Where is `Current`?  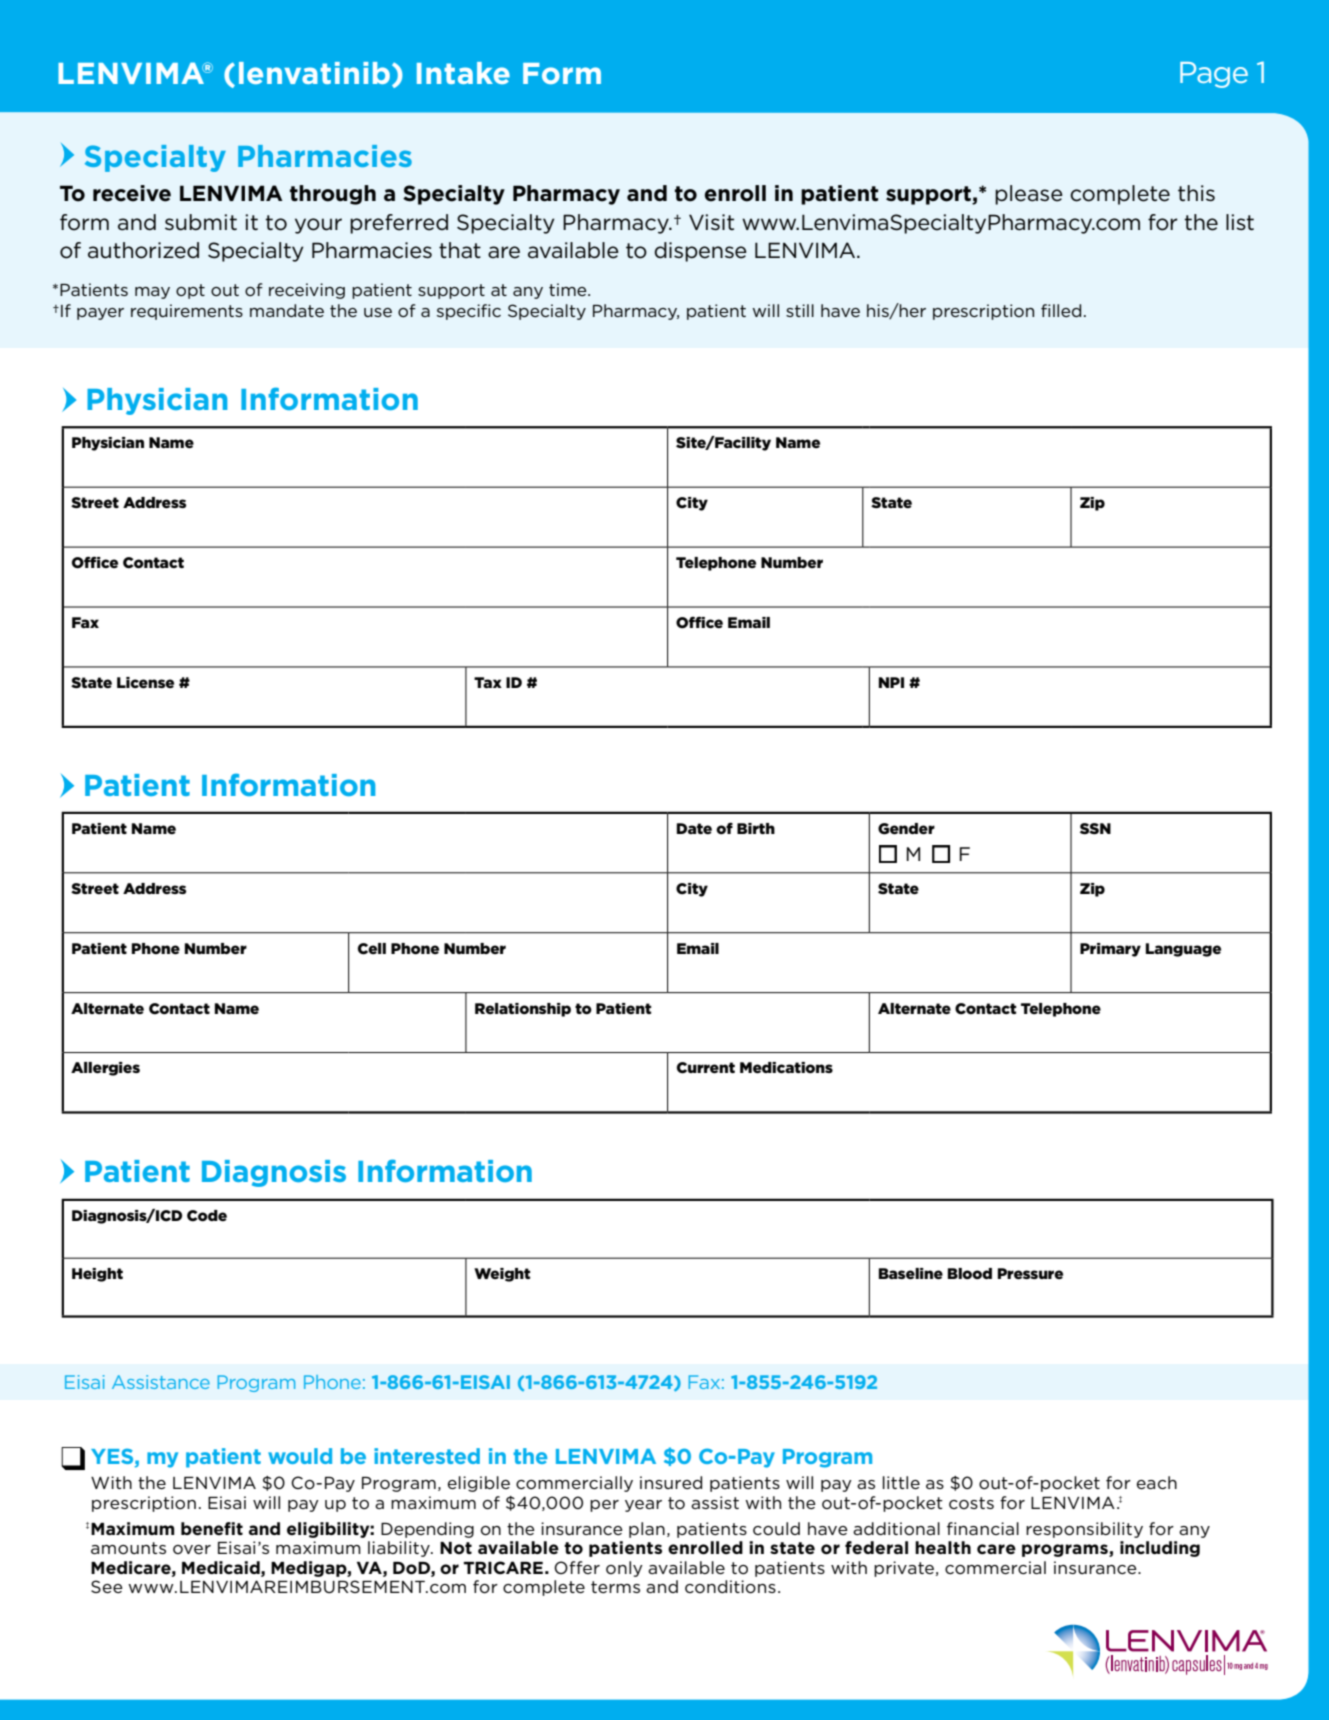
Current is located at coordinates (706, 1068).
